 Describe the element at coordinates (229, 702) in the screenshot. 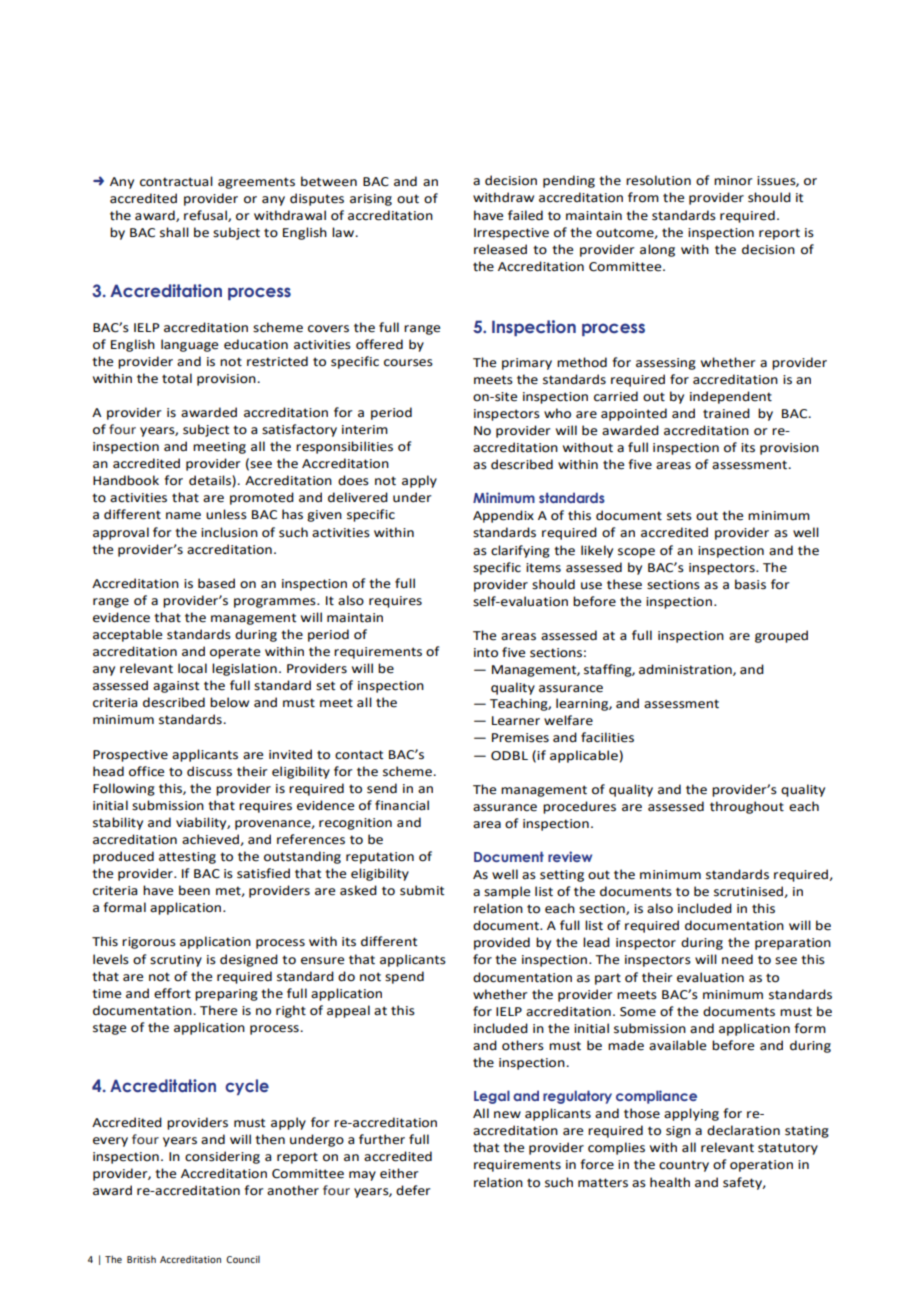

I see `below` at that location.
